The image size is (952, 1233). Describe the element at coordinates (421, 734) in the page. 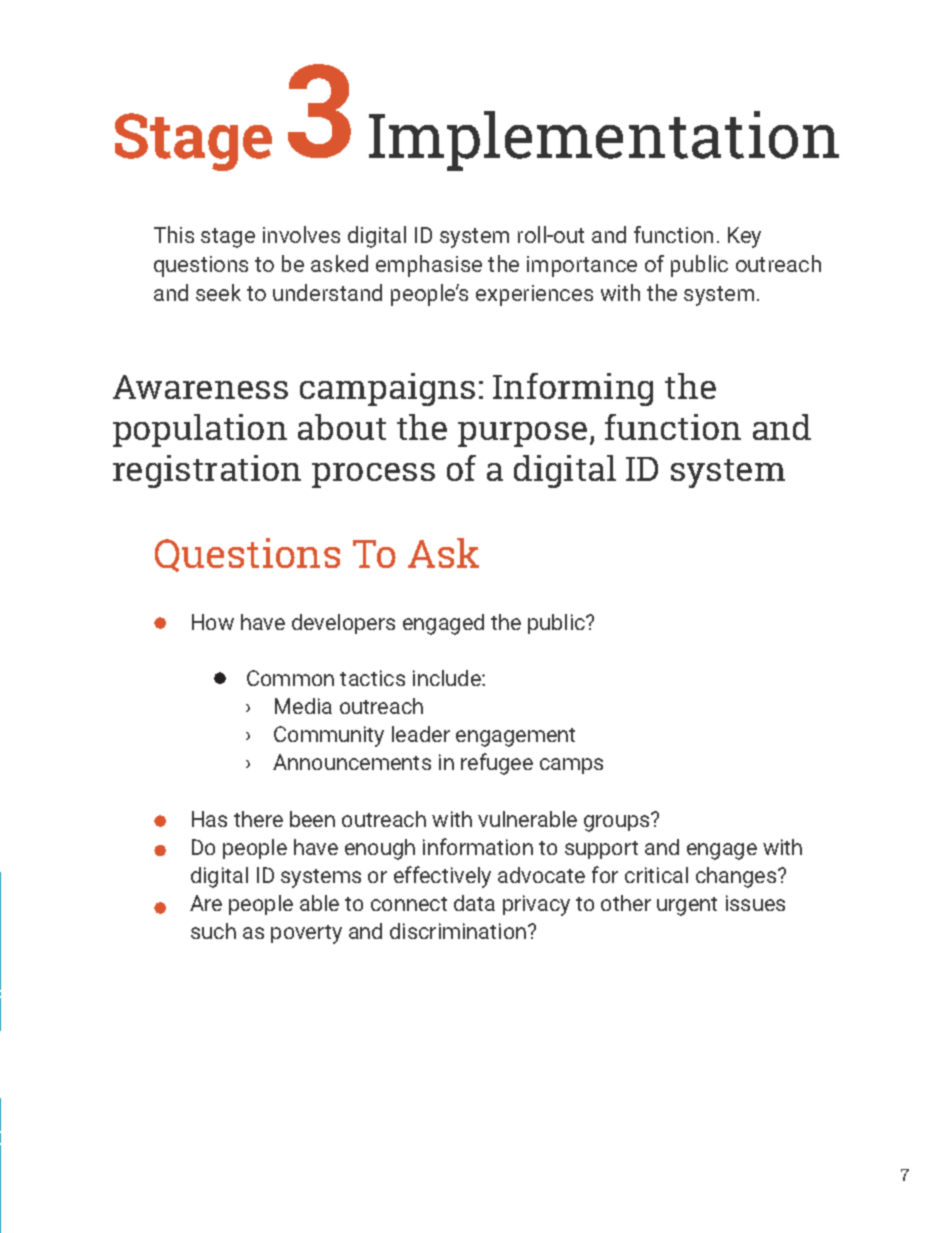

I see `leader` at that location.
